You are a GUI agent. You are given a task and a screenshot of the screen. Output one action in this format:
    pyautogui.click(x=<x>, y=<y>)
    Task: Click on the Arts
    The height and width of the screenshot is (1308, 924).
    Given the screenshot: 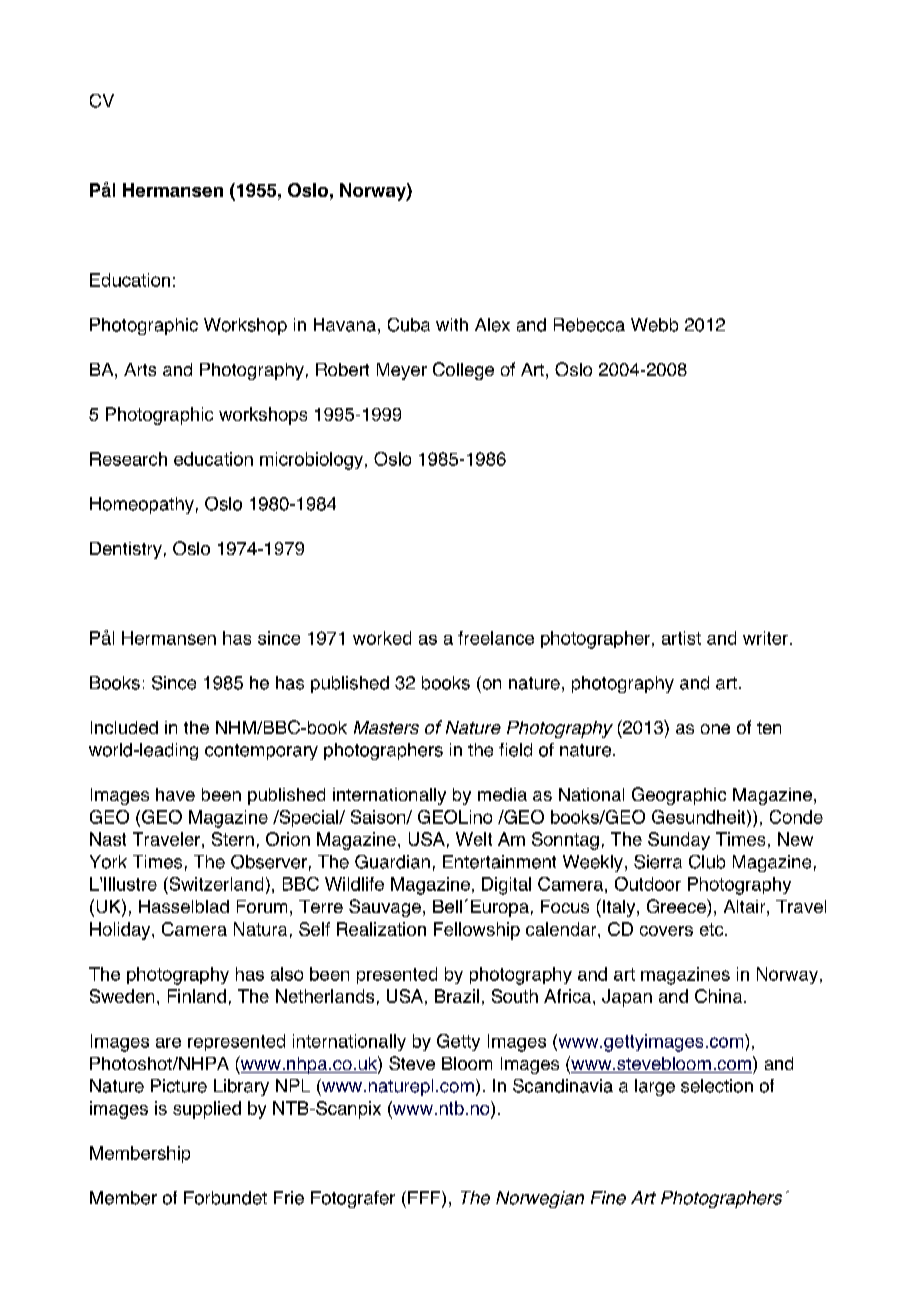 What is the action you would take?
    pyautogui.click(x=140, y=369)
